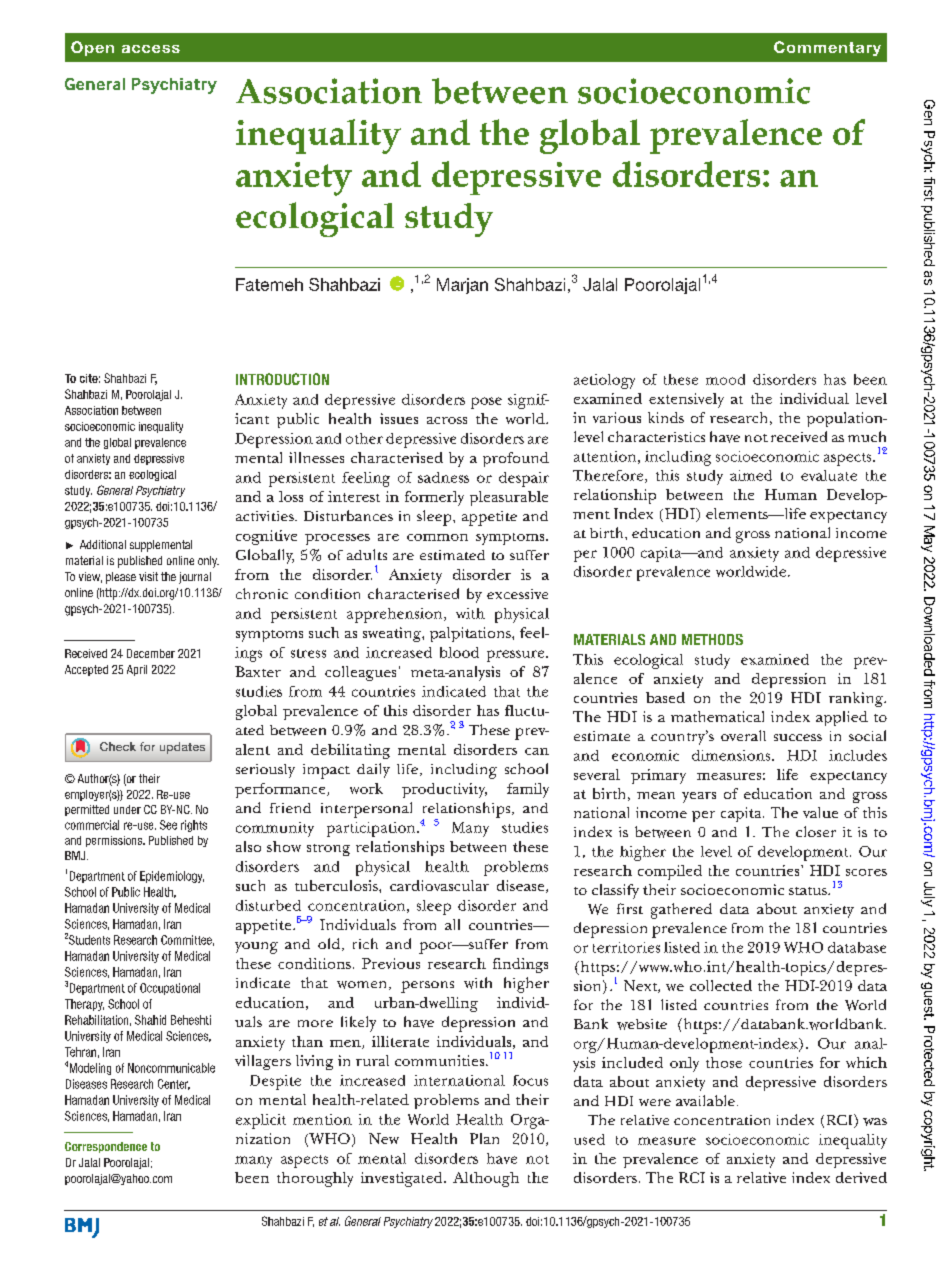  Describe the element at coordinates (172, 877) in the screenshot. I see `Epidemiology` at that location.
